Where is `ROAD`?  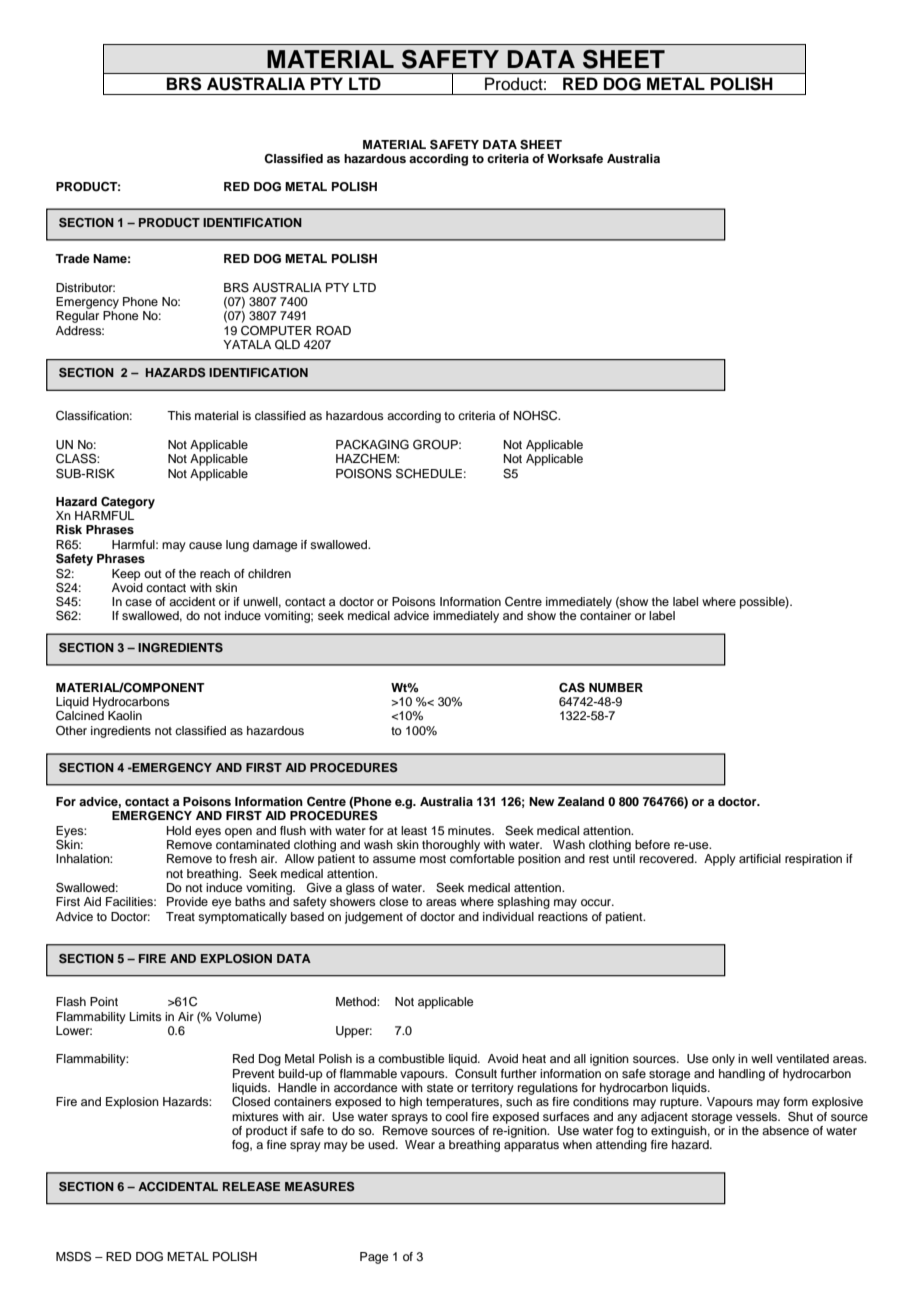
ROAD is located at coordinates (333, 330).
